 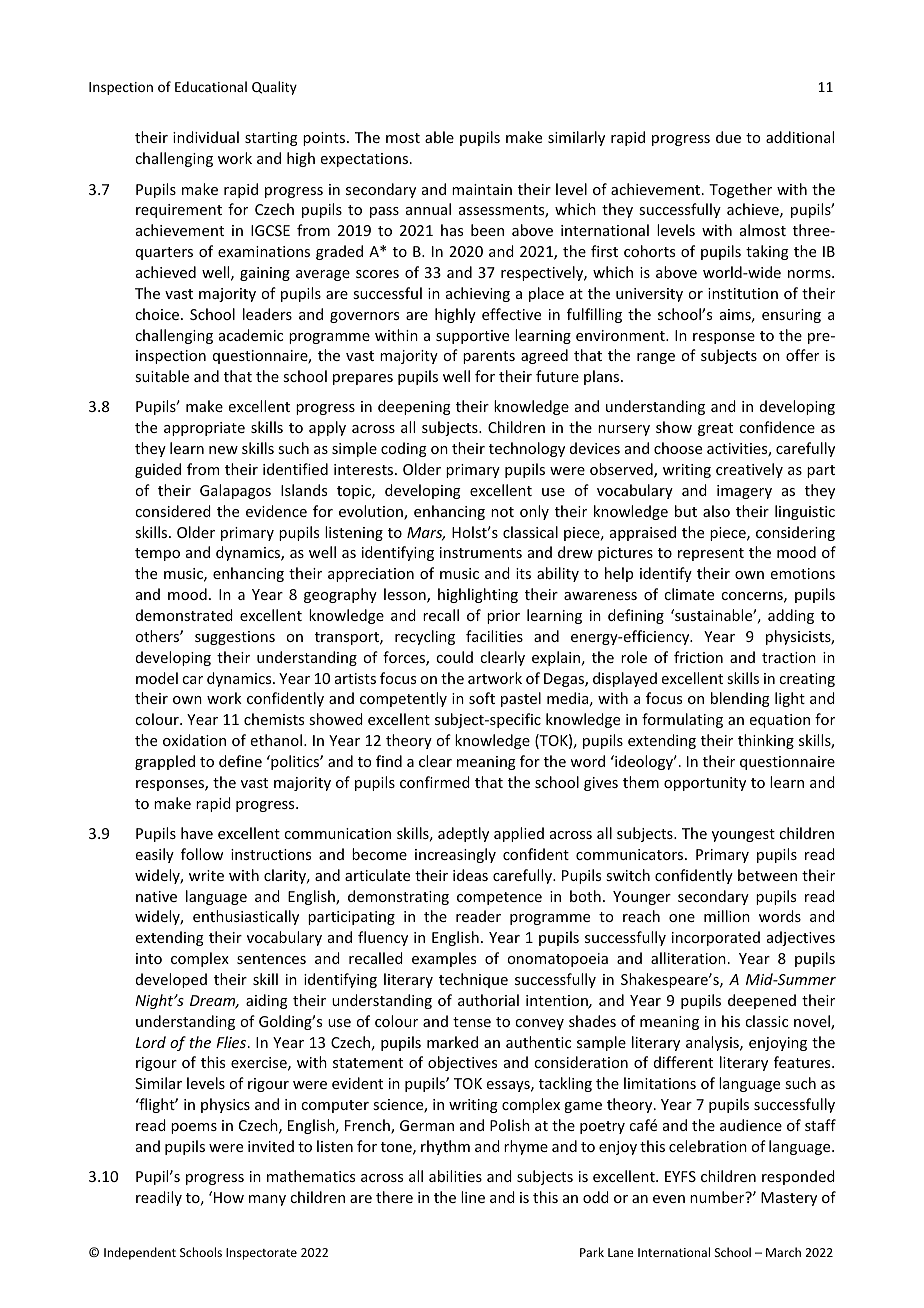 What do you see at coordinates (206, 137) in the image?
I see `individual` at bounding box center [206, 137].
